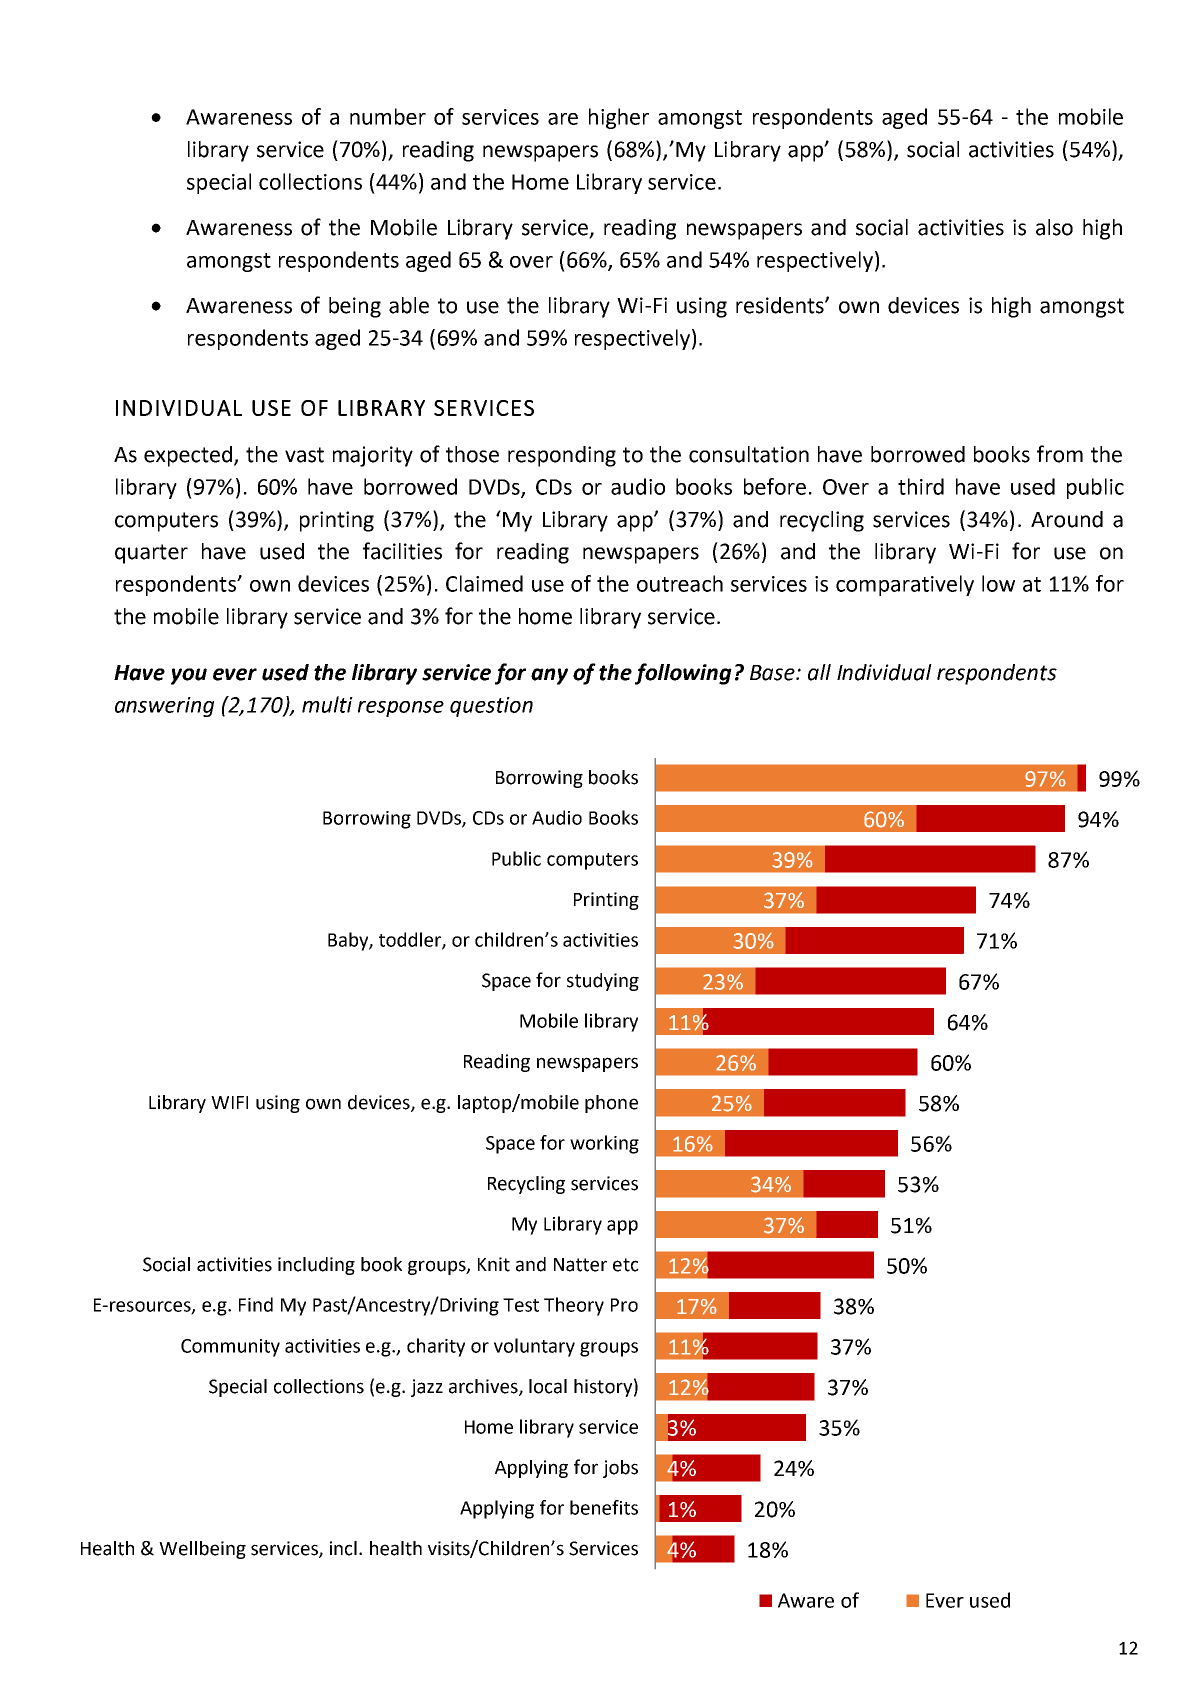 The image size is (1195, 1689). Describe the element at coordinates (151, 554) in the image. I see `quarter` at that location.
